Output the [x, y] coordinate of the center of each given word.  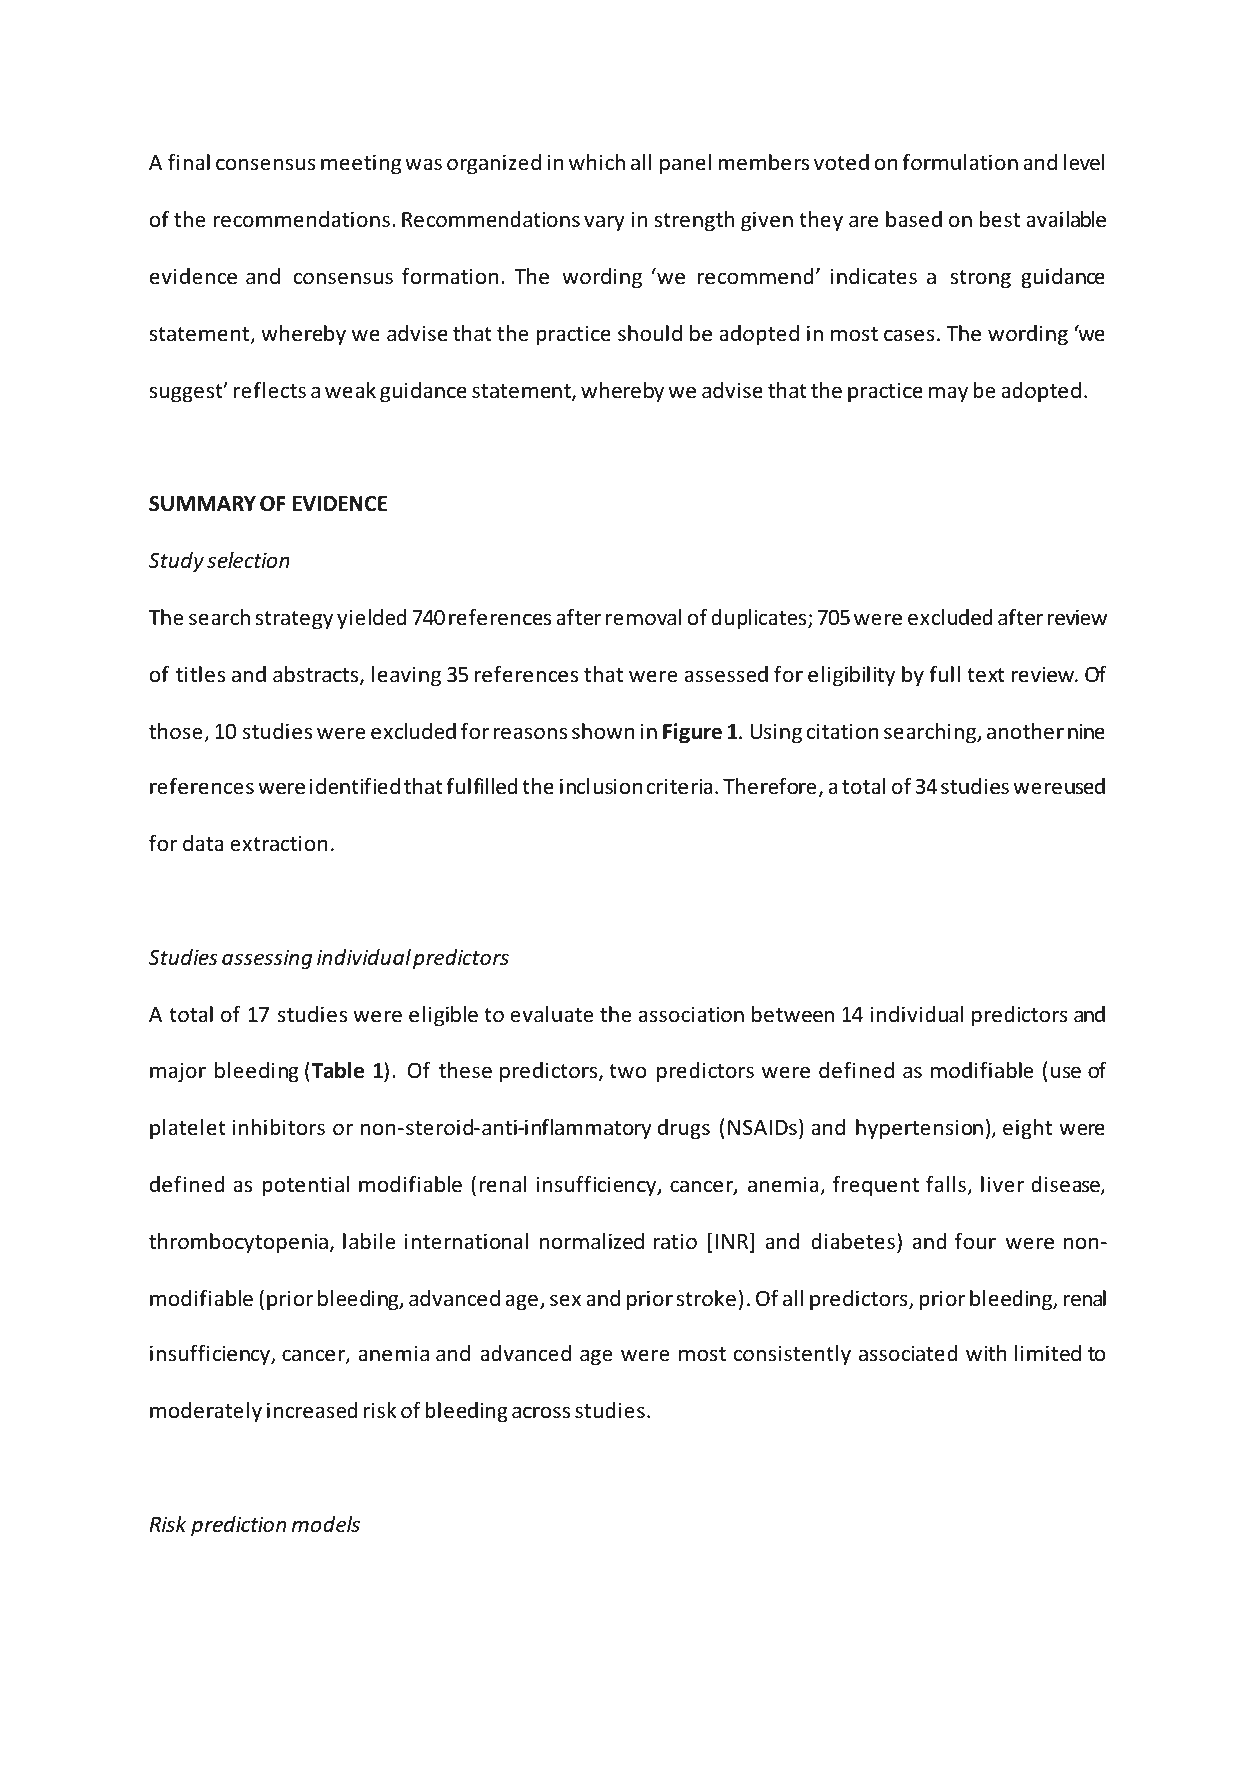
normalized [592, 1241]
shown [603, 731]
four [975, 1241]
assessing [267, 959]
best [1000, 219]
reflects [270, 390]
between [793, 1014]
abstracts [317, 675]
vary [604, 223]
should [650, 333]
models [326, 1524]
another [1025, 731]
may [948, 394]
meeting [361, 164]
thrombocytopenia [238, 1243]
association [691, 1014]
